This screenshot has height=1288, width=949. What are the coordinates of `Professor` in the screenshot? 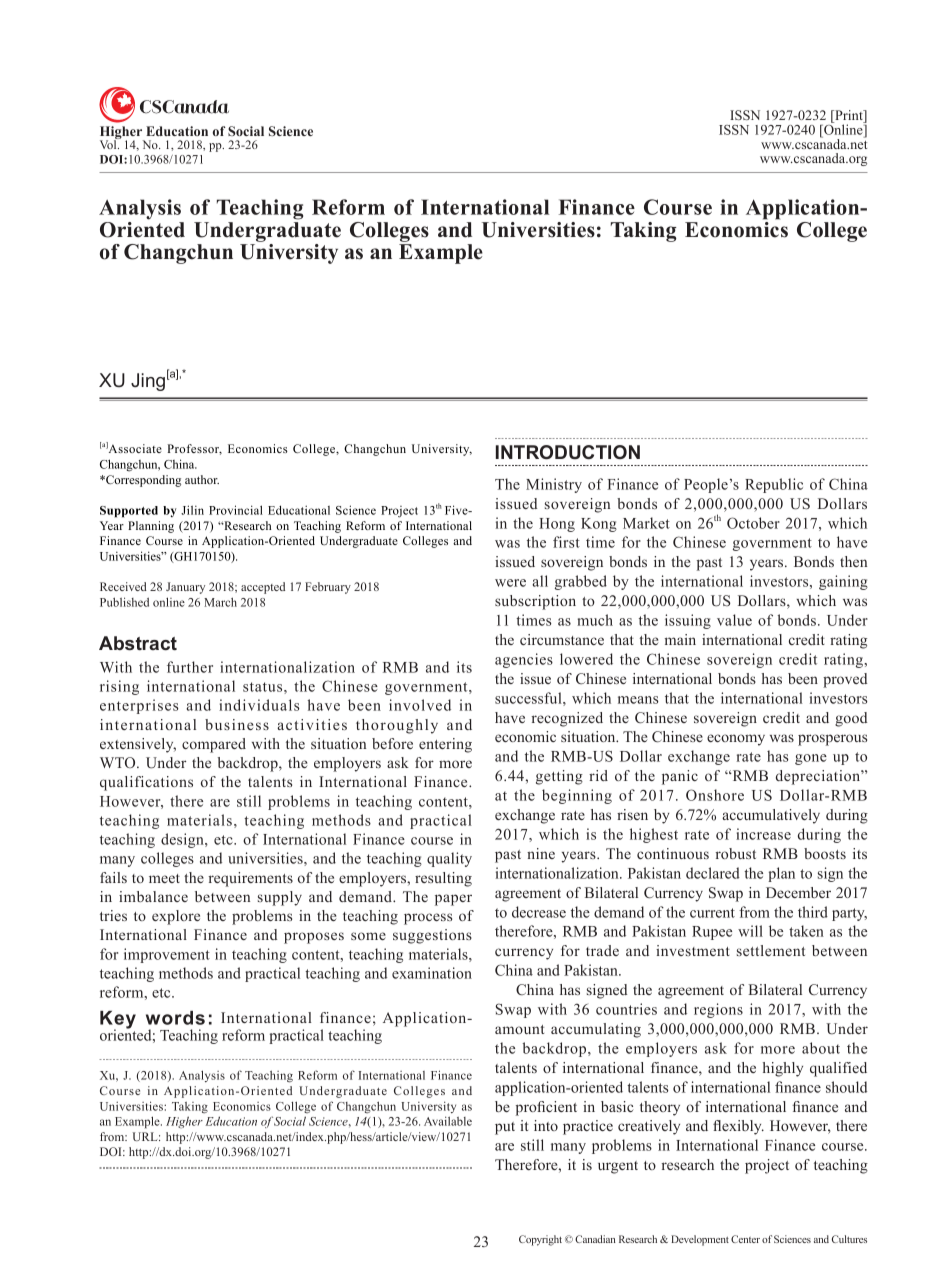 It's located at (194, 449).
